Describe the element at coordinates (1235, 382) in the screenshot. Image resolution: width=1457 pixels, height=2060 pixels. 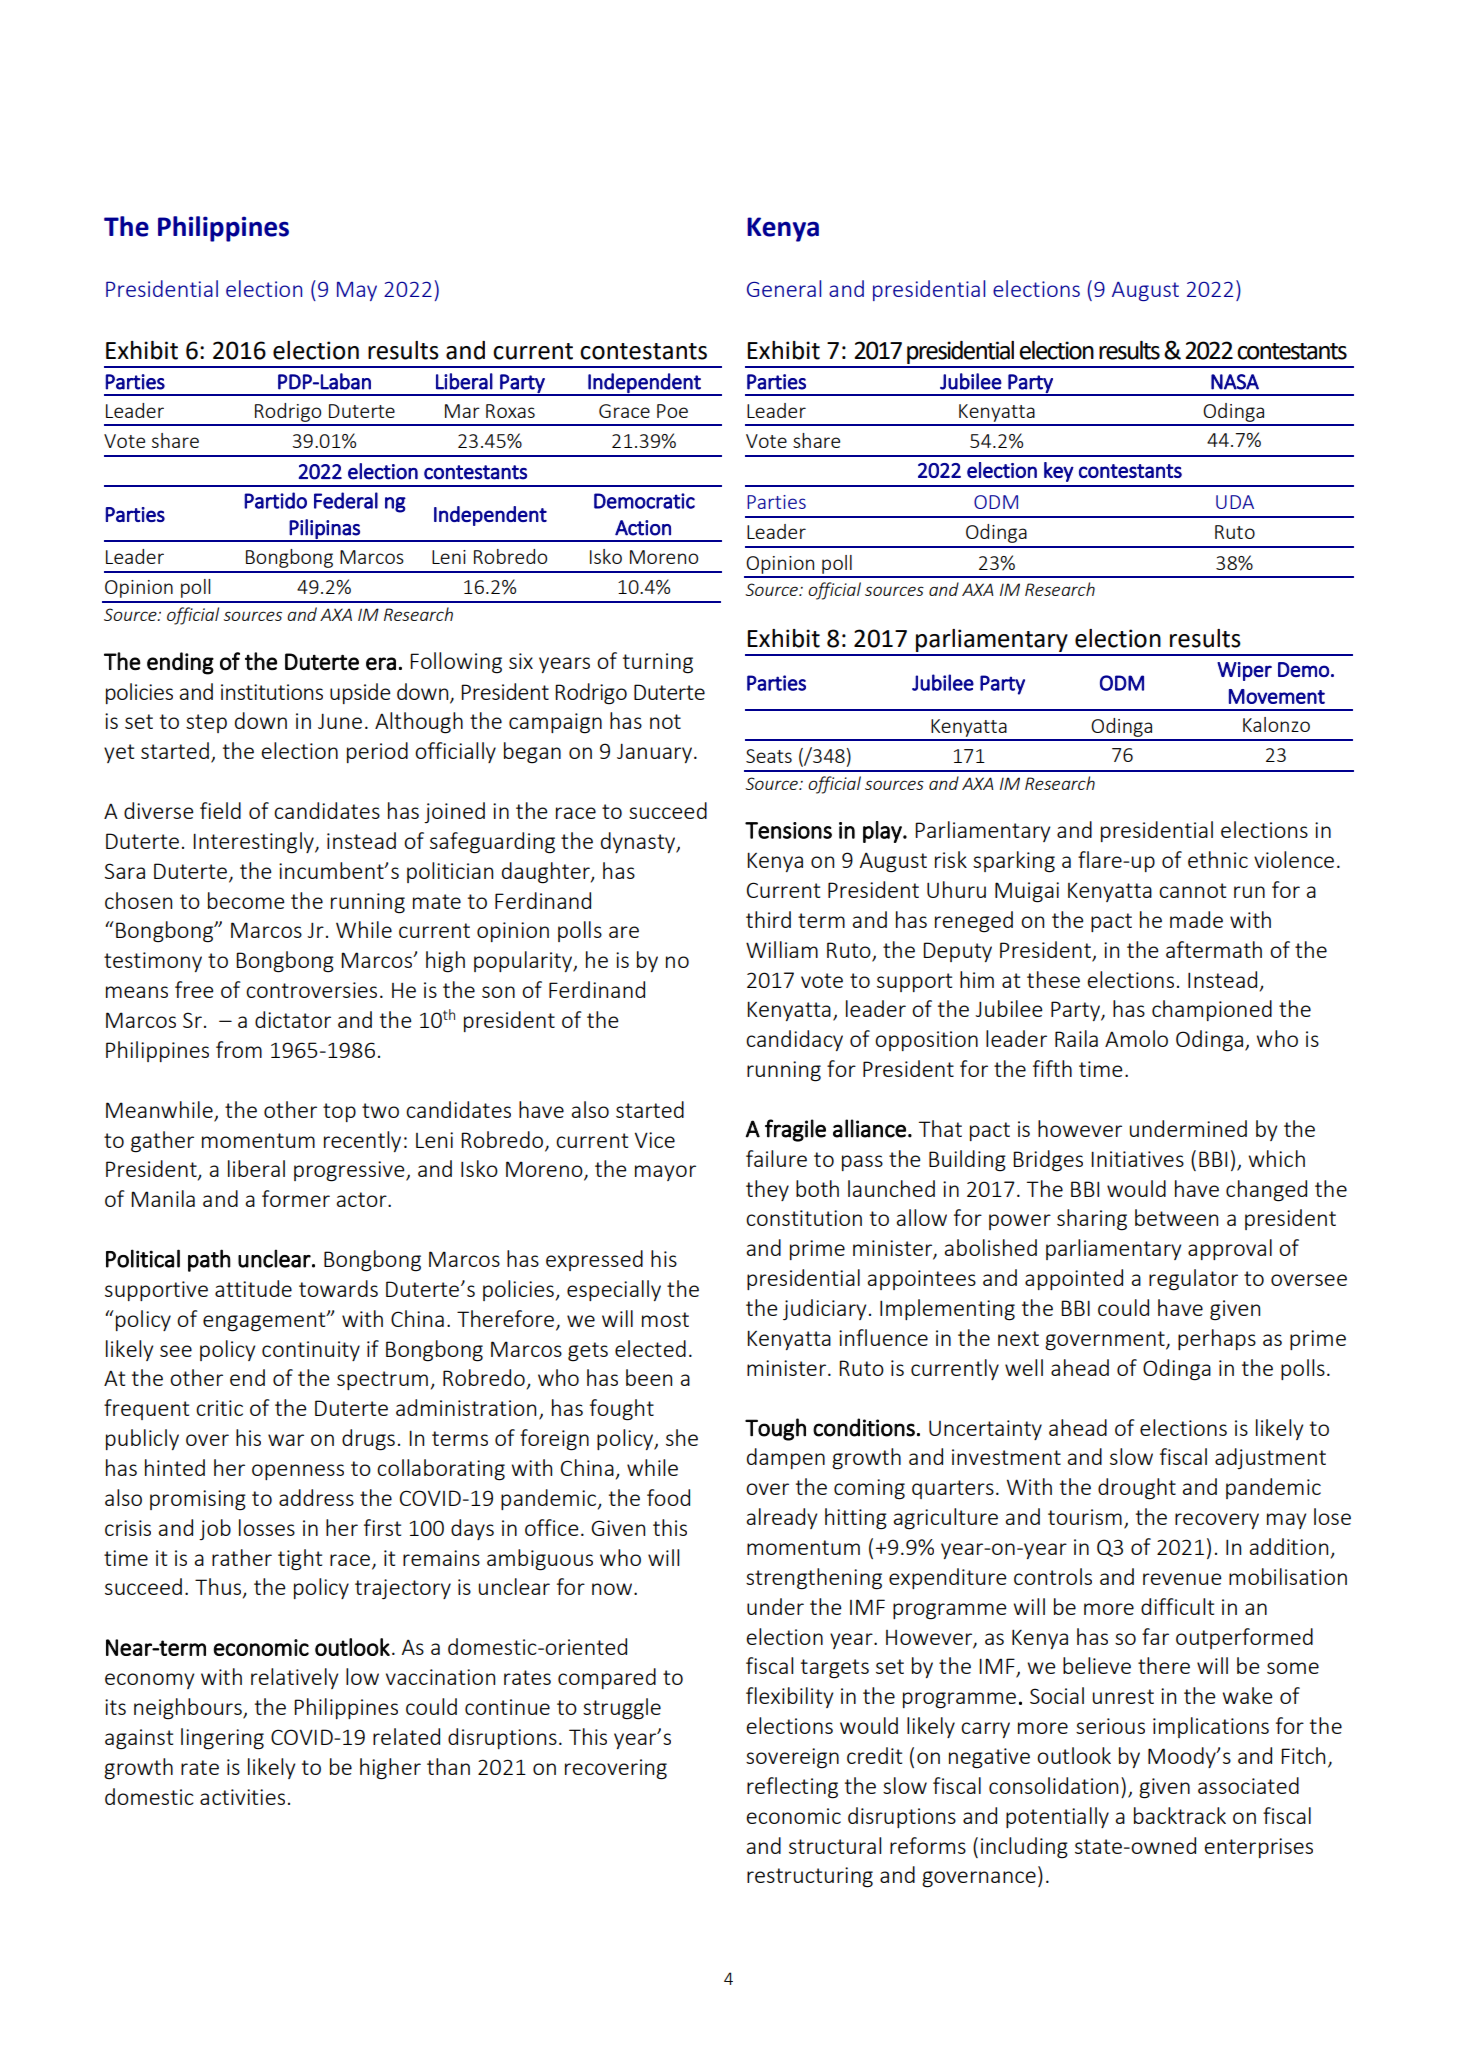
I see `NASA` at that location.
